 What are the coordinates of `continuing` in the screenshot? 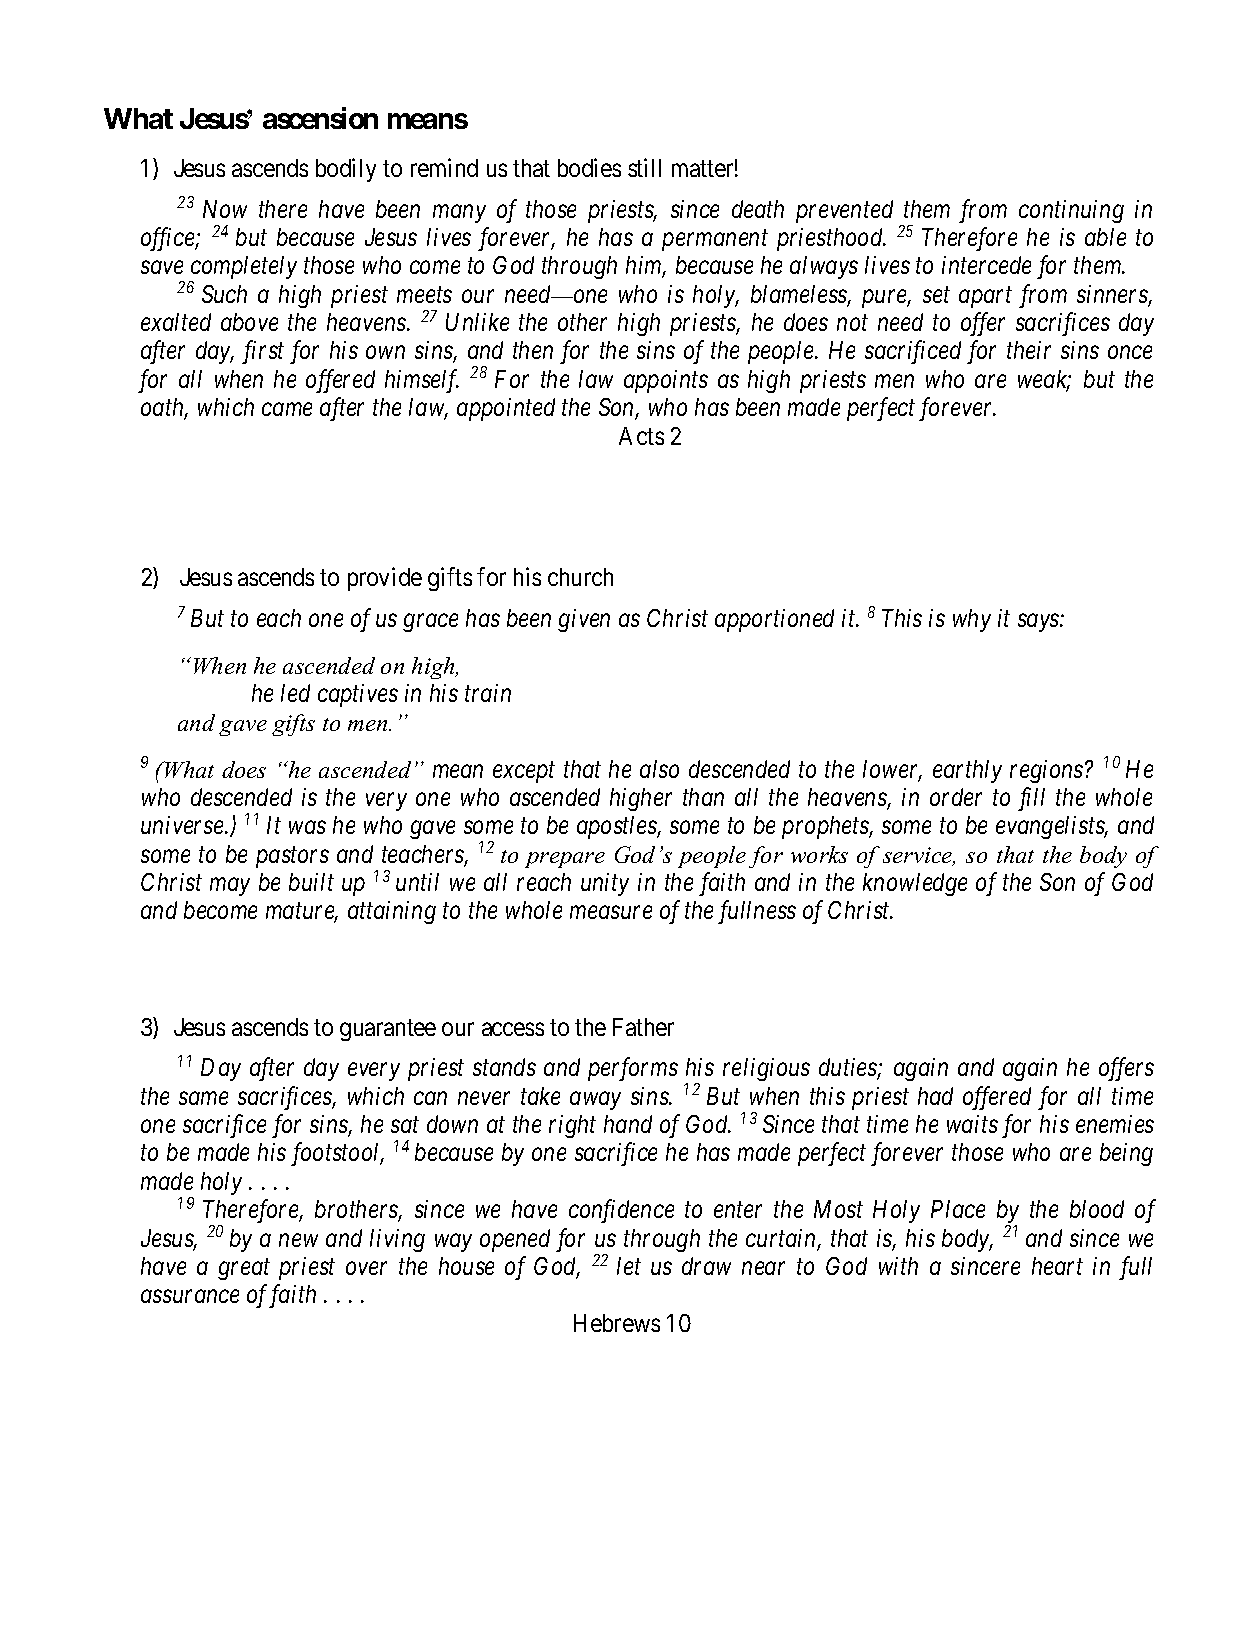 It's located at (1071, 211).
